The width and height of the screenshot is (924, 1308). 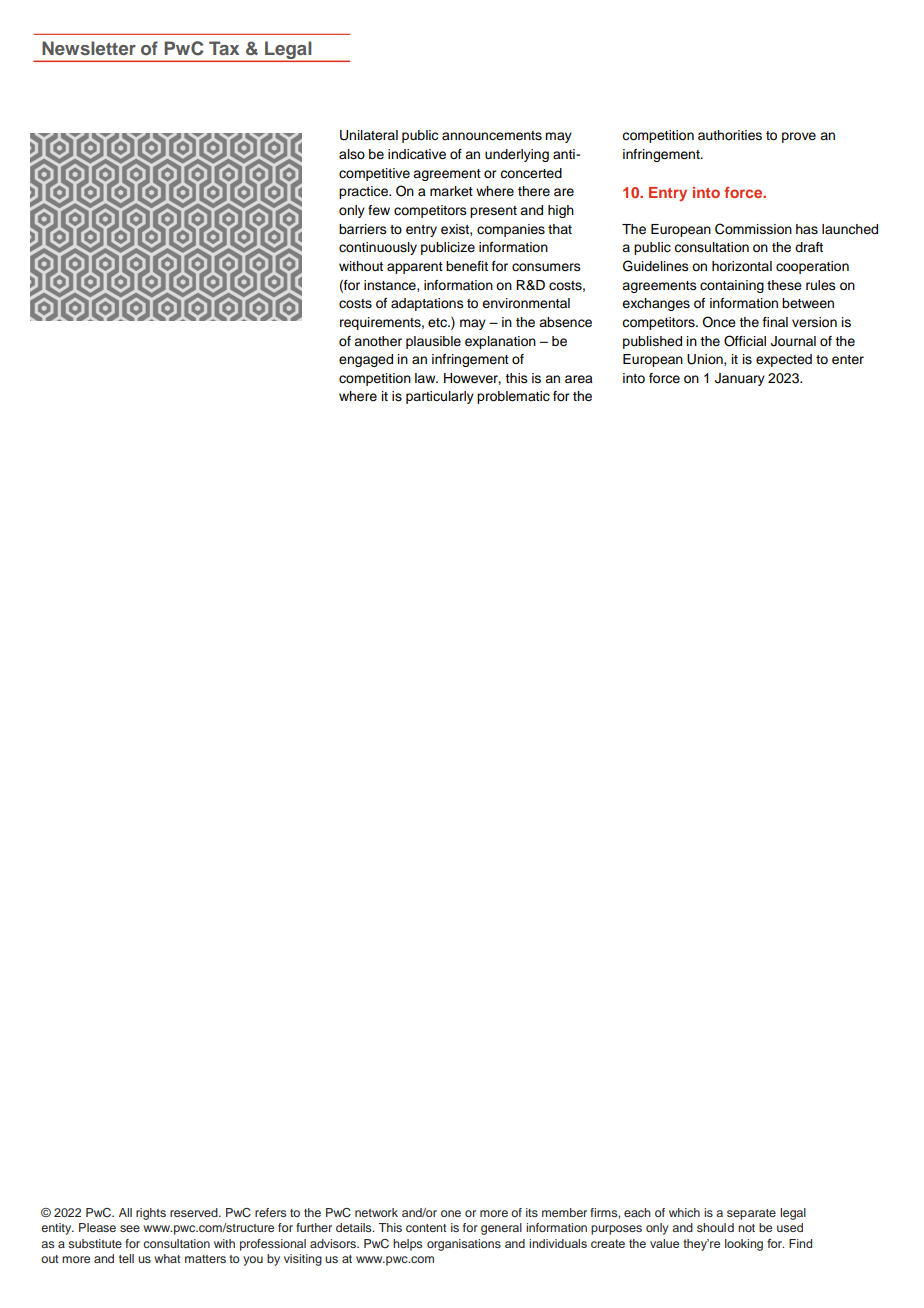 What do you see at coordinates (513, 397) in the screenshot?
I see `problematic` at bounding box center [513, 397].
